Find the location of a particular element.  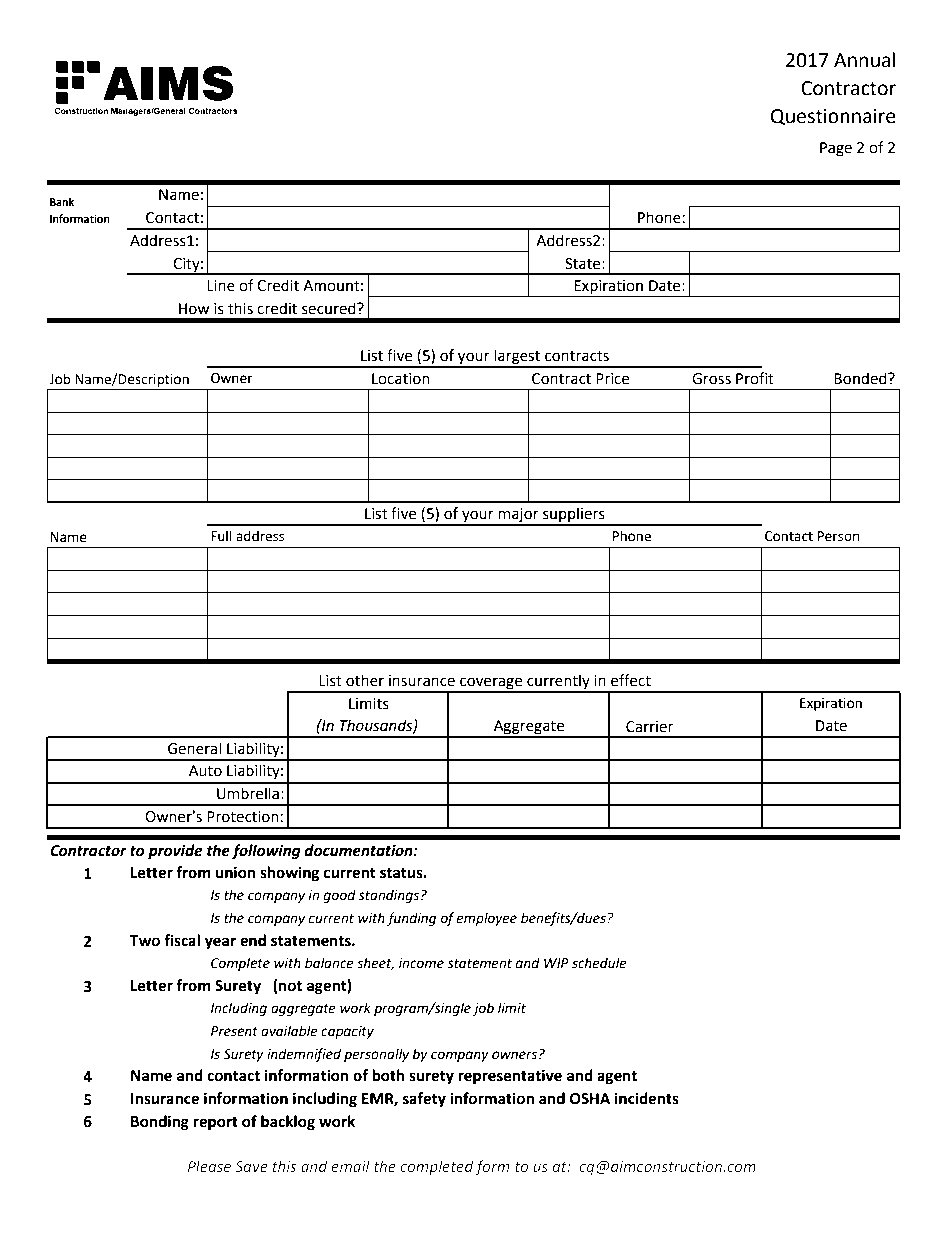

Questionnaire is located at coordinates (833, 117).
